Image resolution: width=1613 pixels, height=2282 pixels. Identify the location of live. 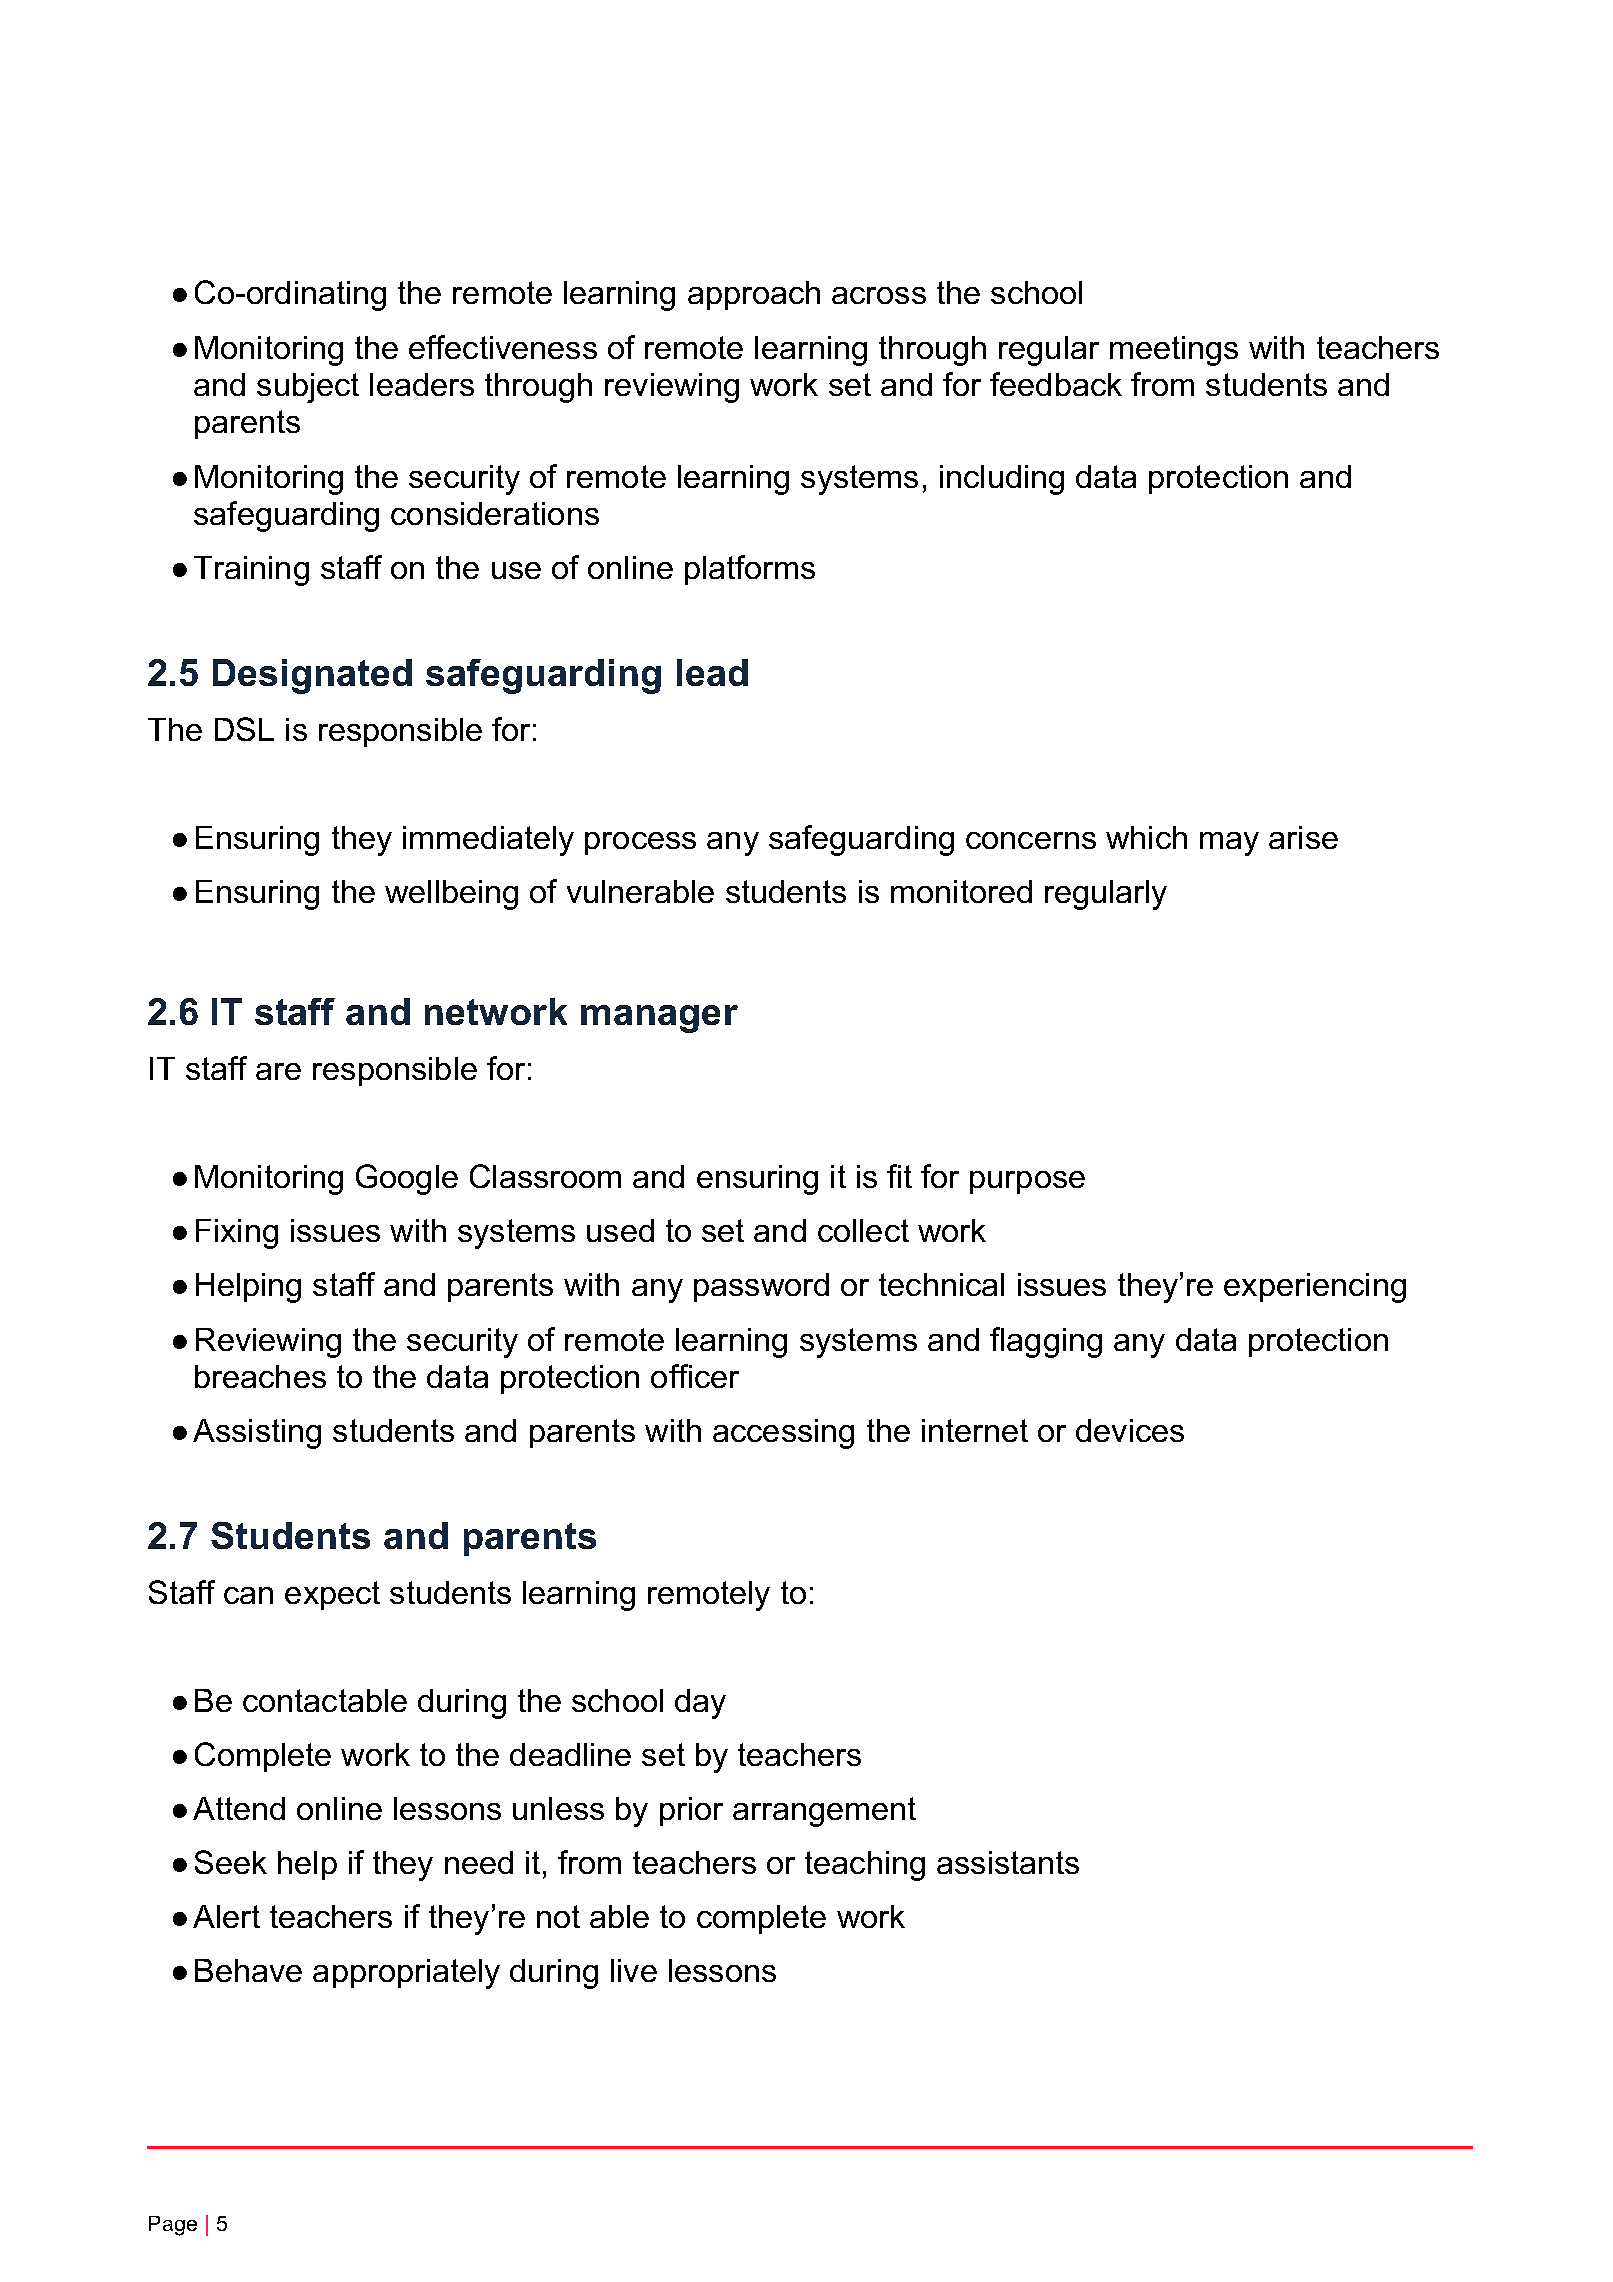
(634, 1970).
